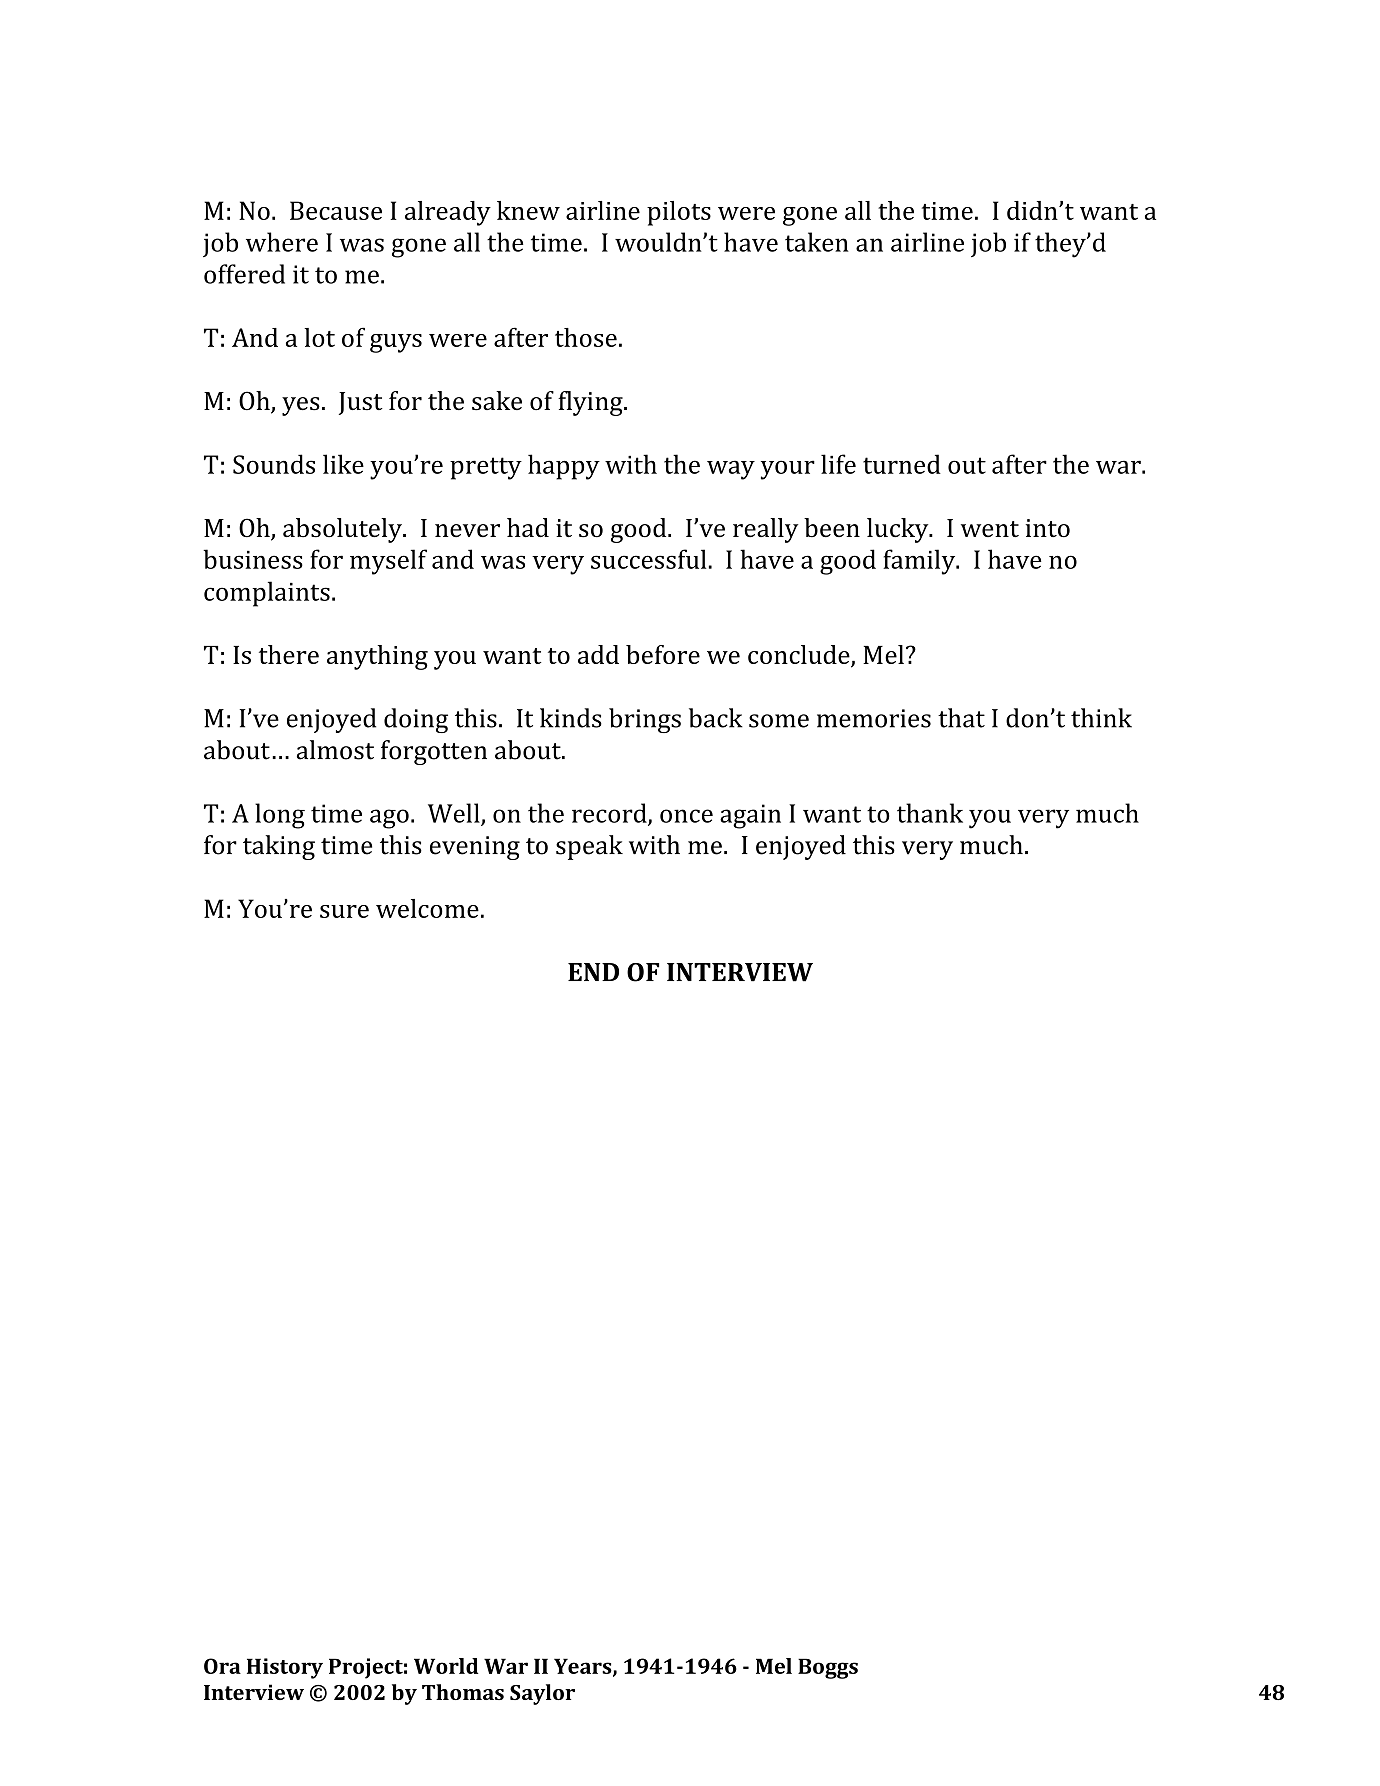  I want to click on Years, so click(584, 1667).
